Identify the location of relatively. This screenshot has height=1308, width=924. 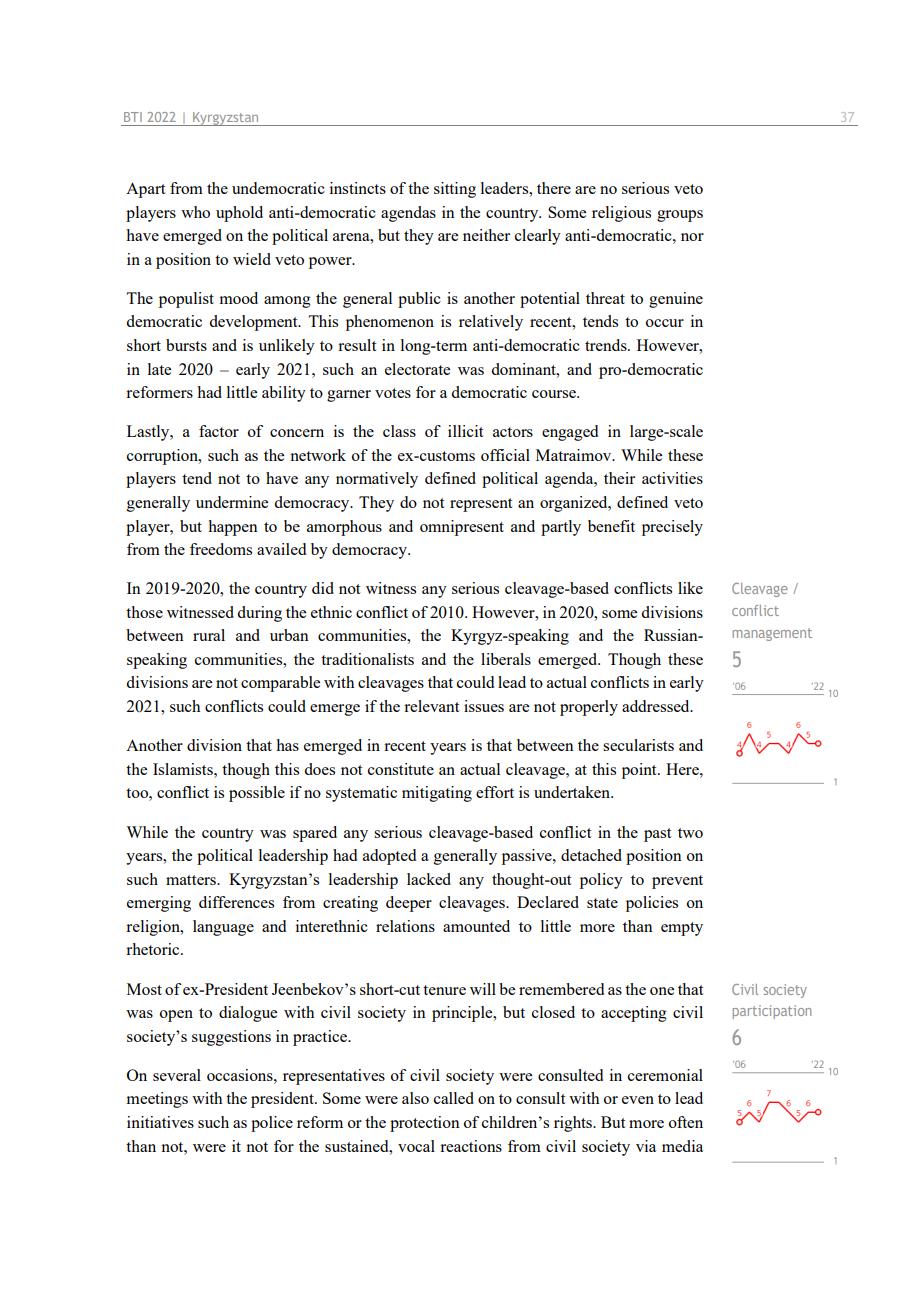
(491, 323).
